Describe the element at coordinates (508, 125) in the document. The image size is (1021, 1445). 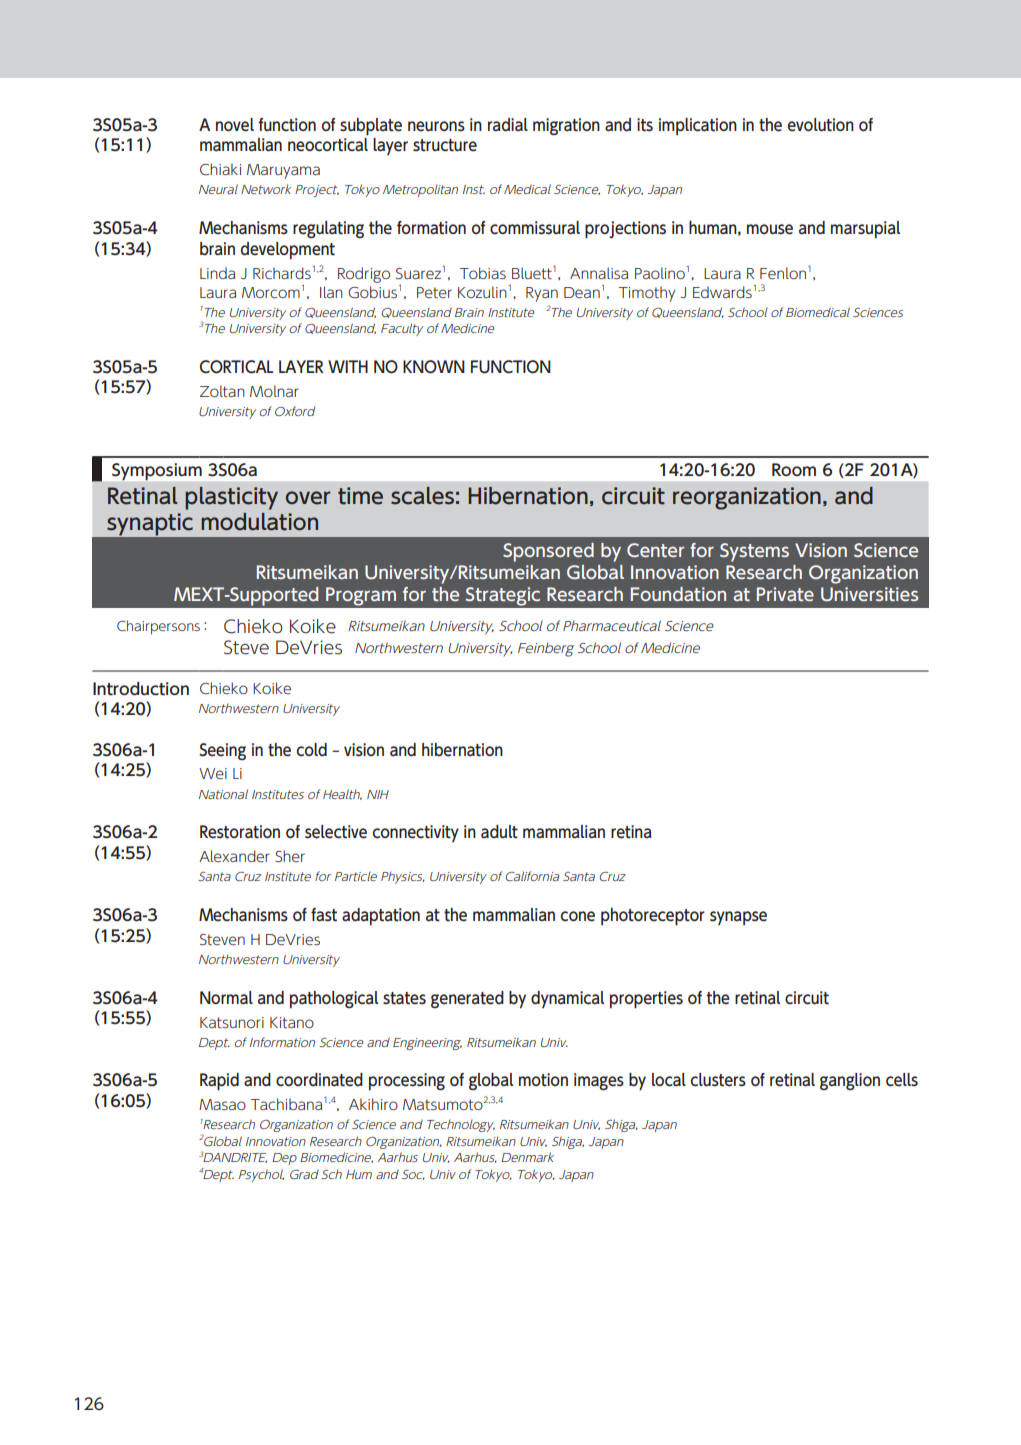
I see `radial` at that location.
